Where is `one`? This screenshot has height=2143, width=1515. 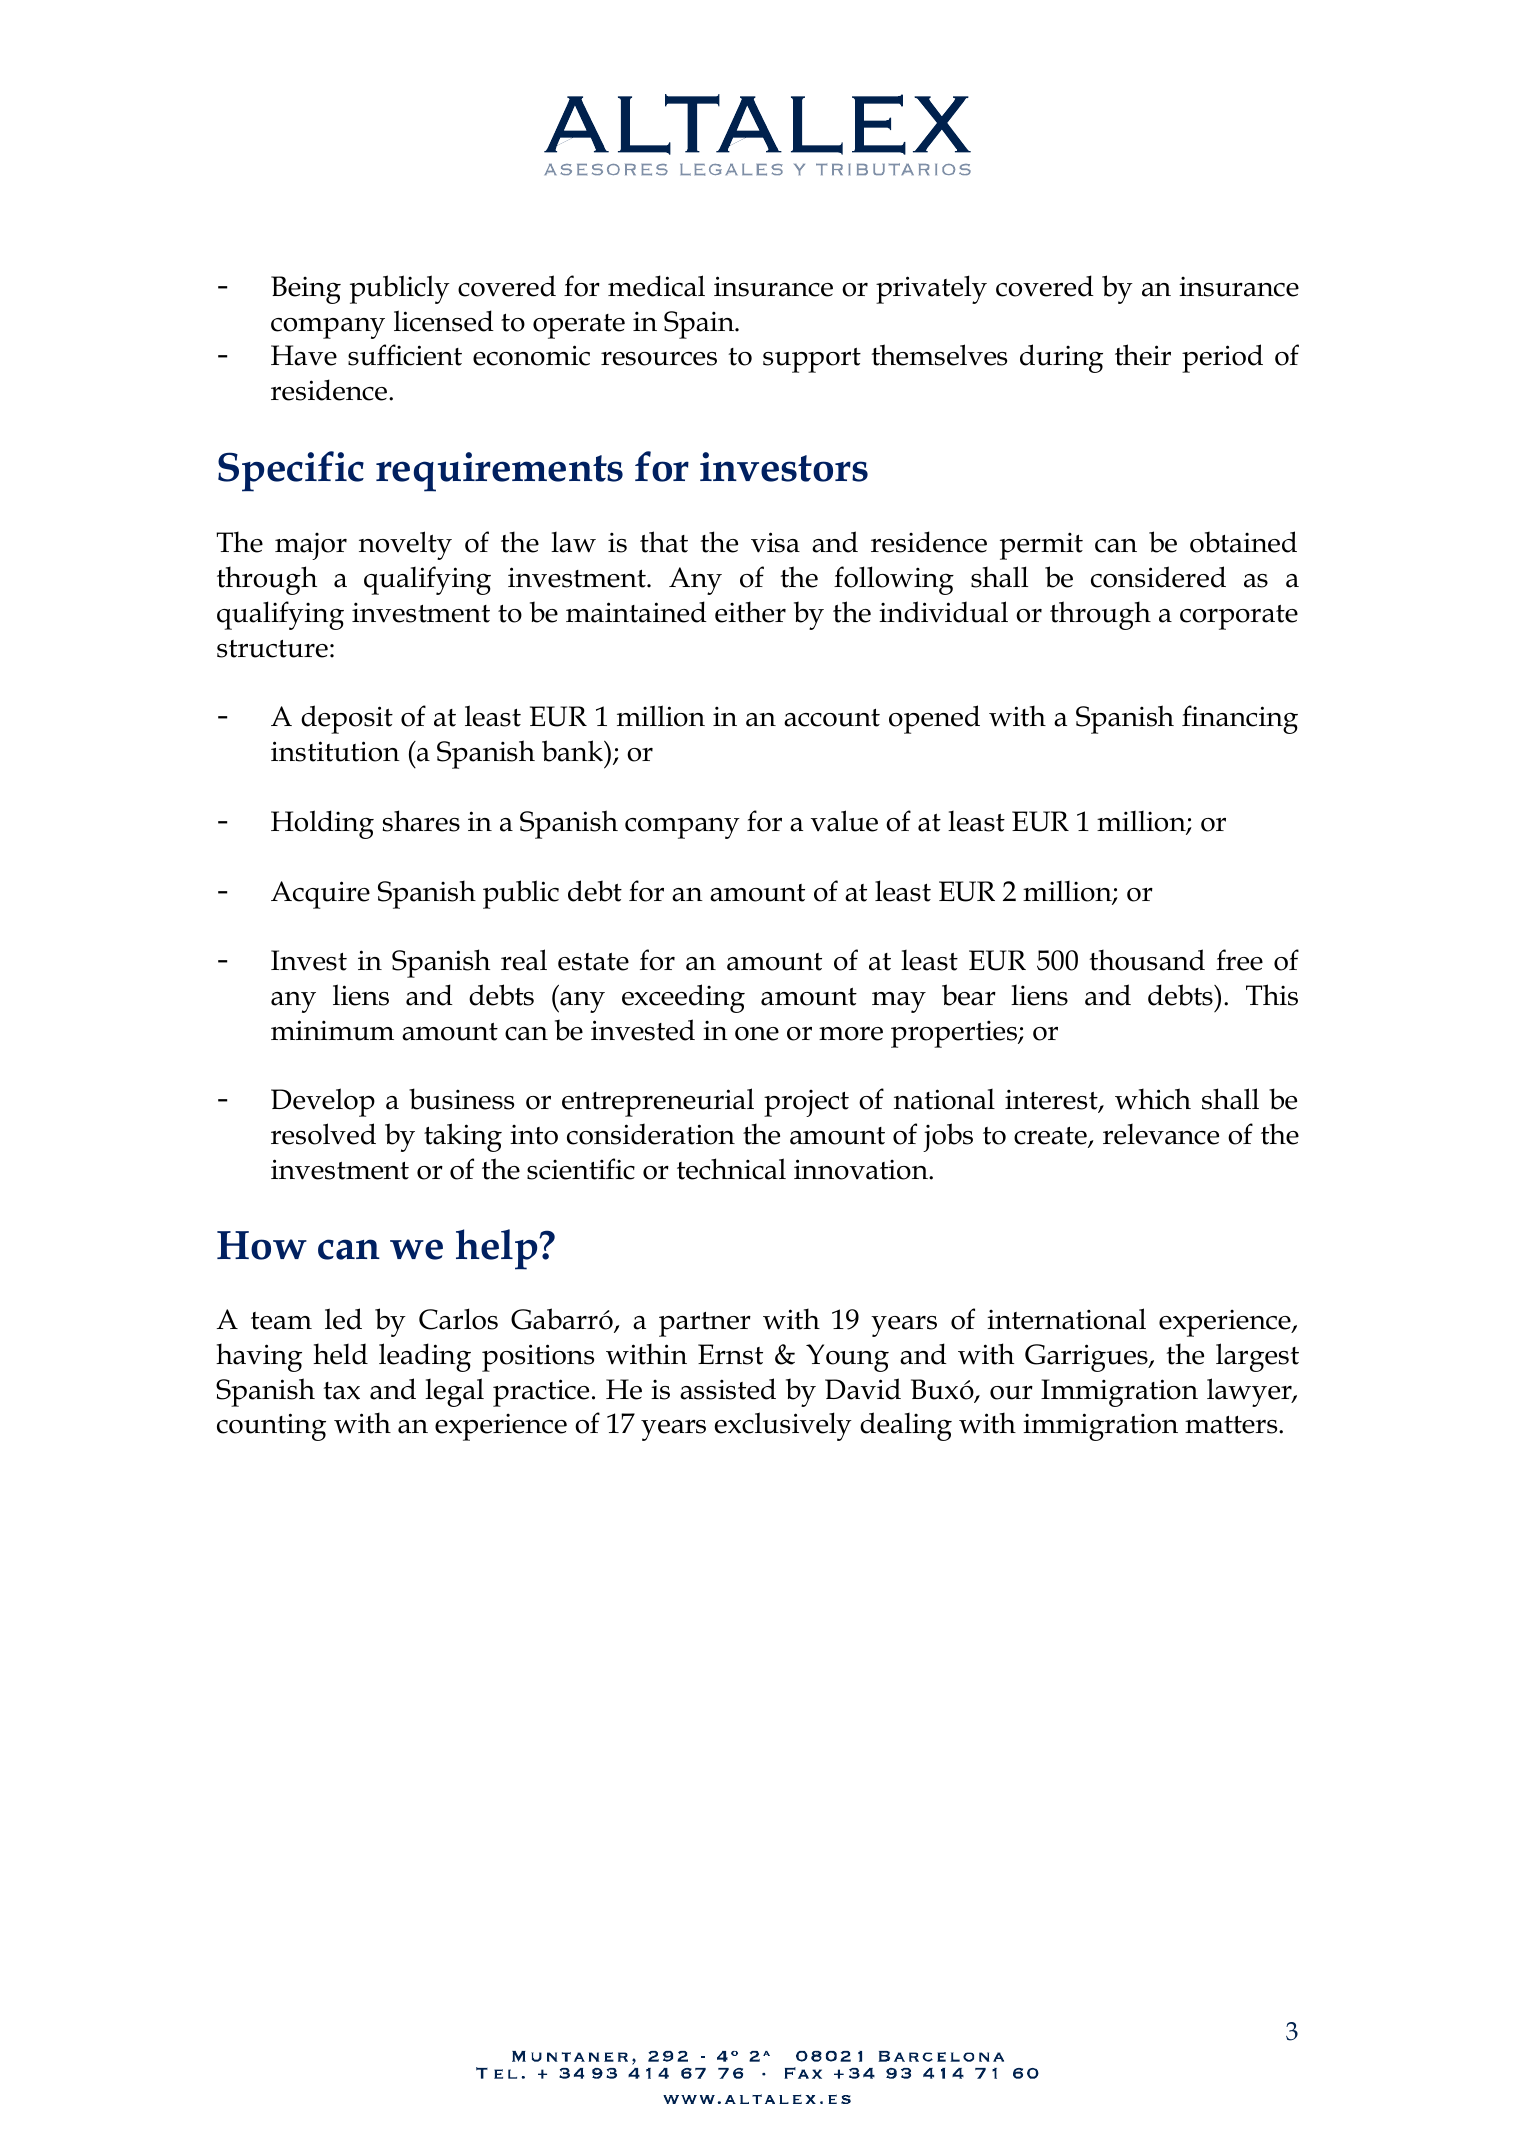
one is located at coordinates (757, 1034).
